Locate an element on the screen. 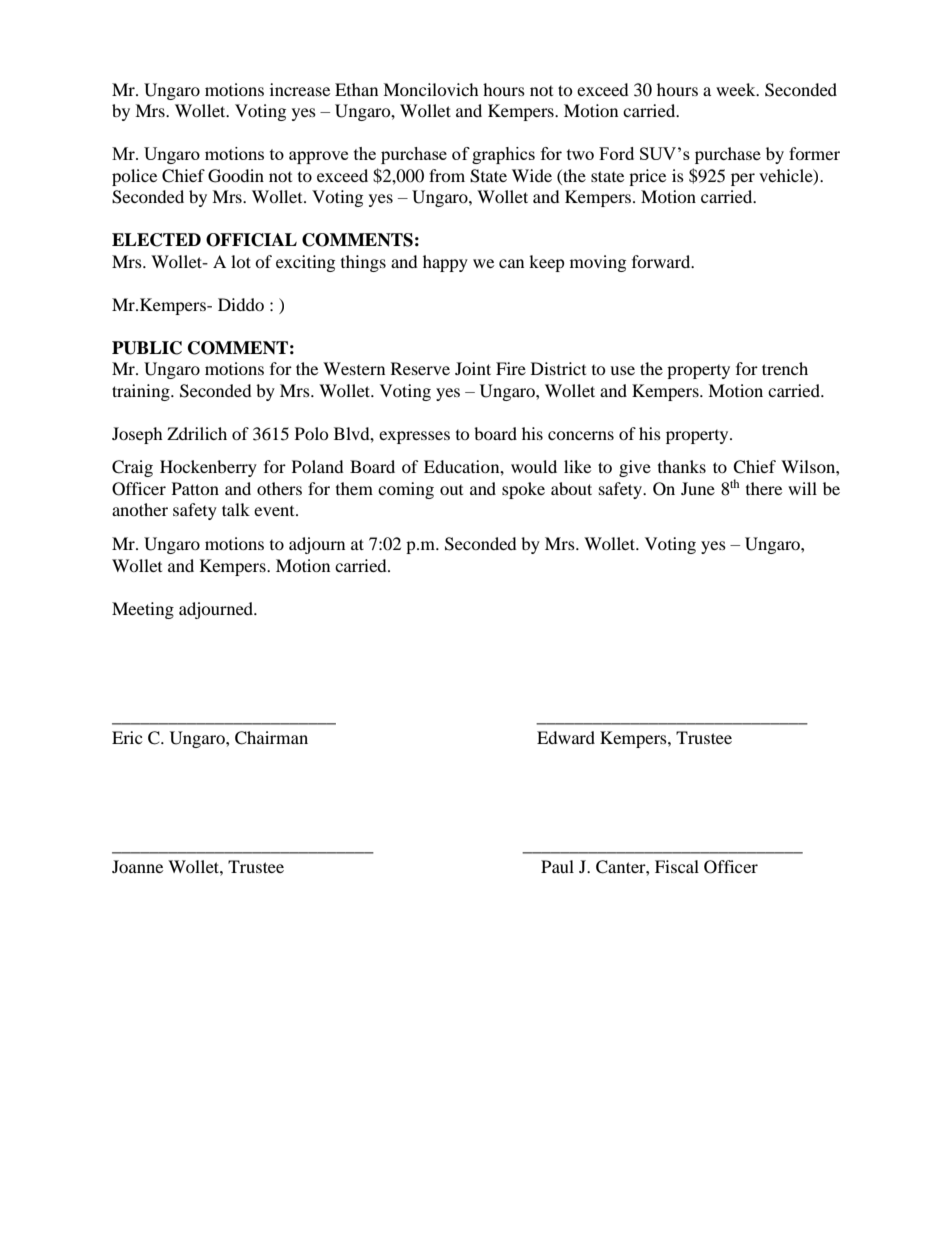 Image resolution: width=952 pixels, height=1233 pixels. June is located at coordinates (698, 488).
